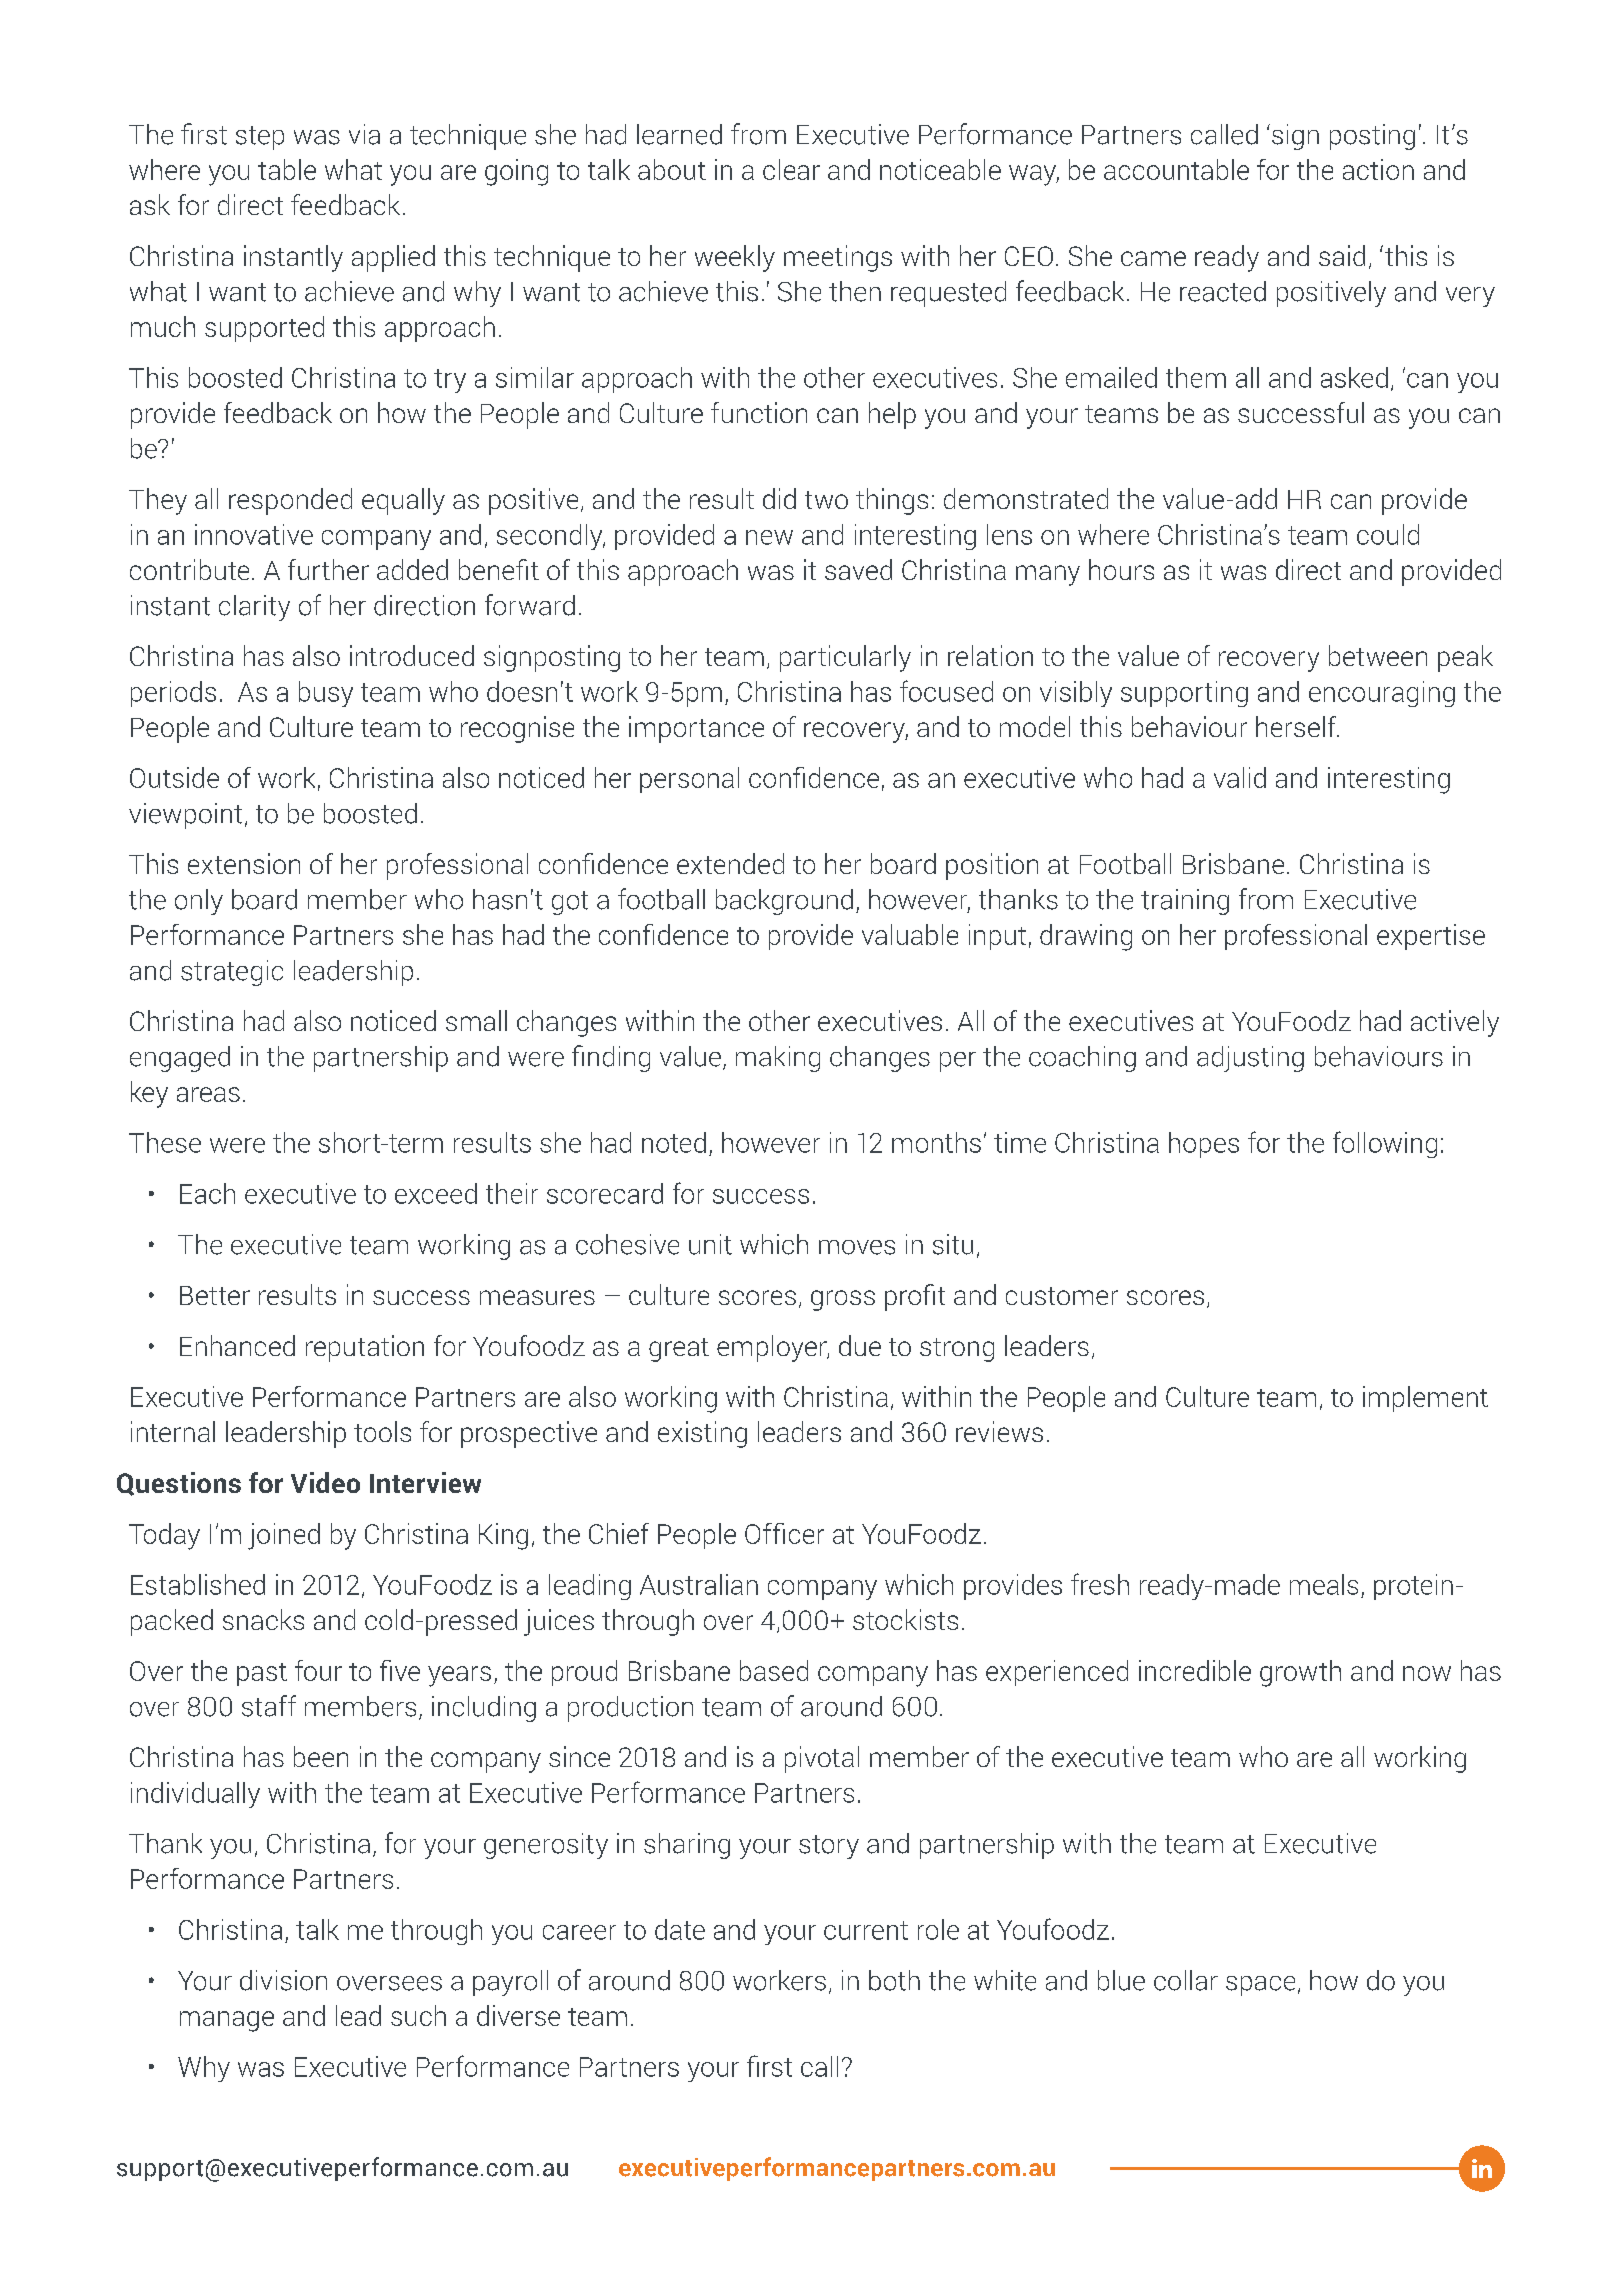 The height and width of the screenshot is (2292, 1621). What do you see at coordinates (689, 780) in the screenshot?
I see `personal` at bounding box center [689, 780].
